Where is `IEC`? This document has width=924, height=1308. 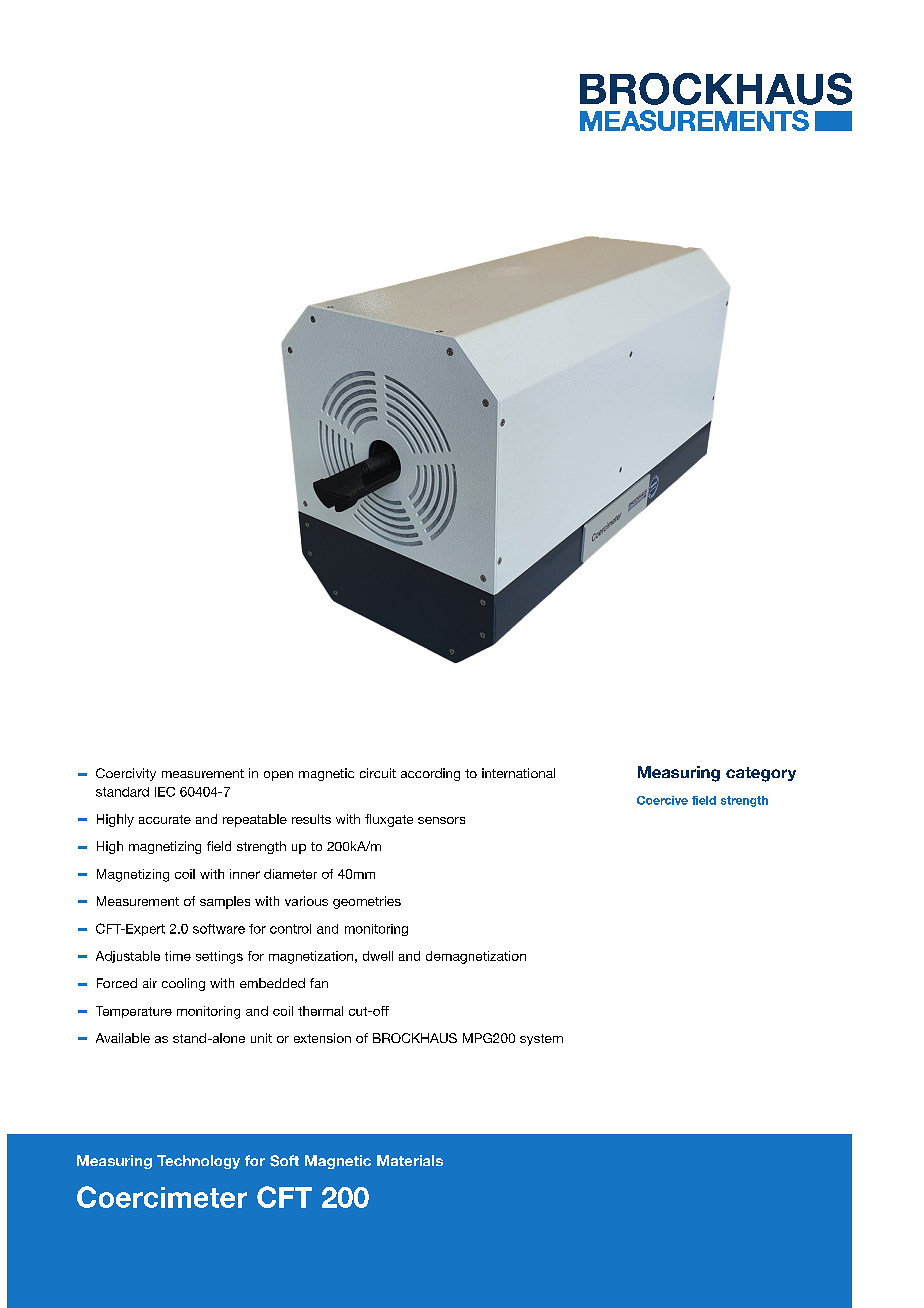
IEC is located at coordinates (165, 792).
